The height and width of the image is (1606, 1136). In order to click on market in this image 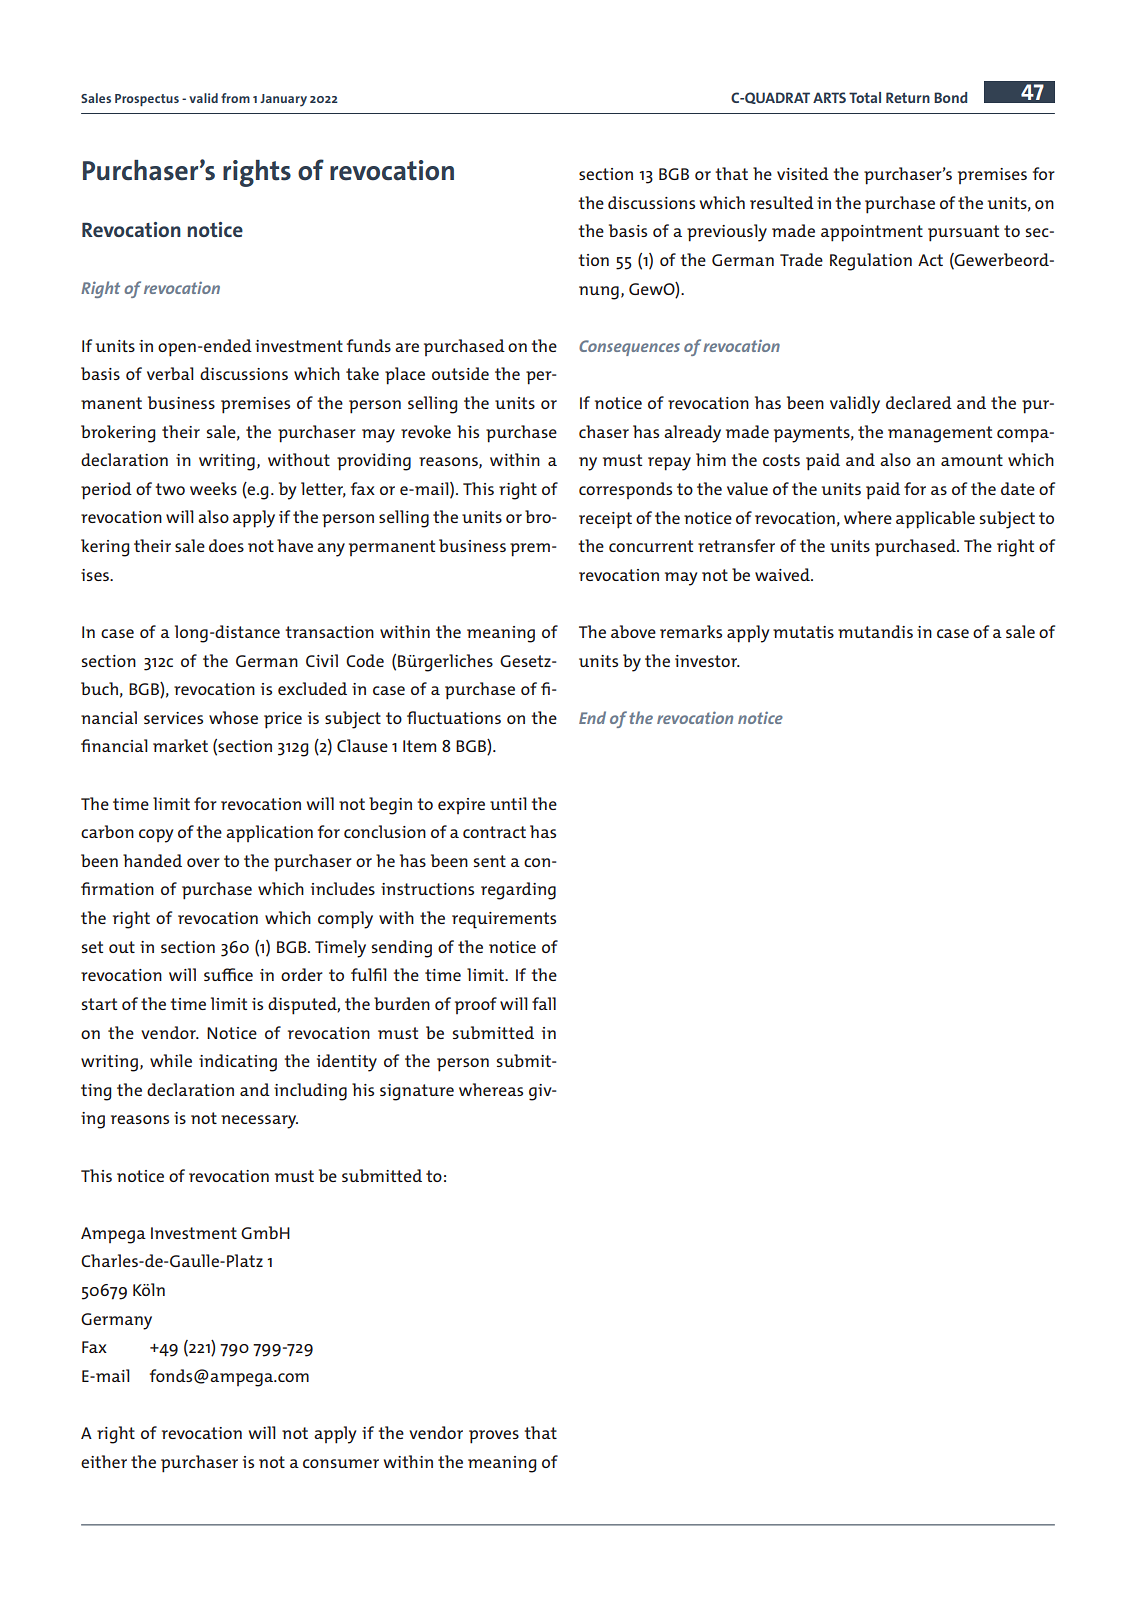, I will do `click(180, 745)`.
